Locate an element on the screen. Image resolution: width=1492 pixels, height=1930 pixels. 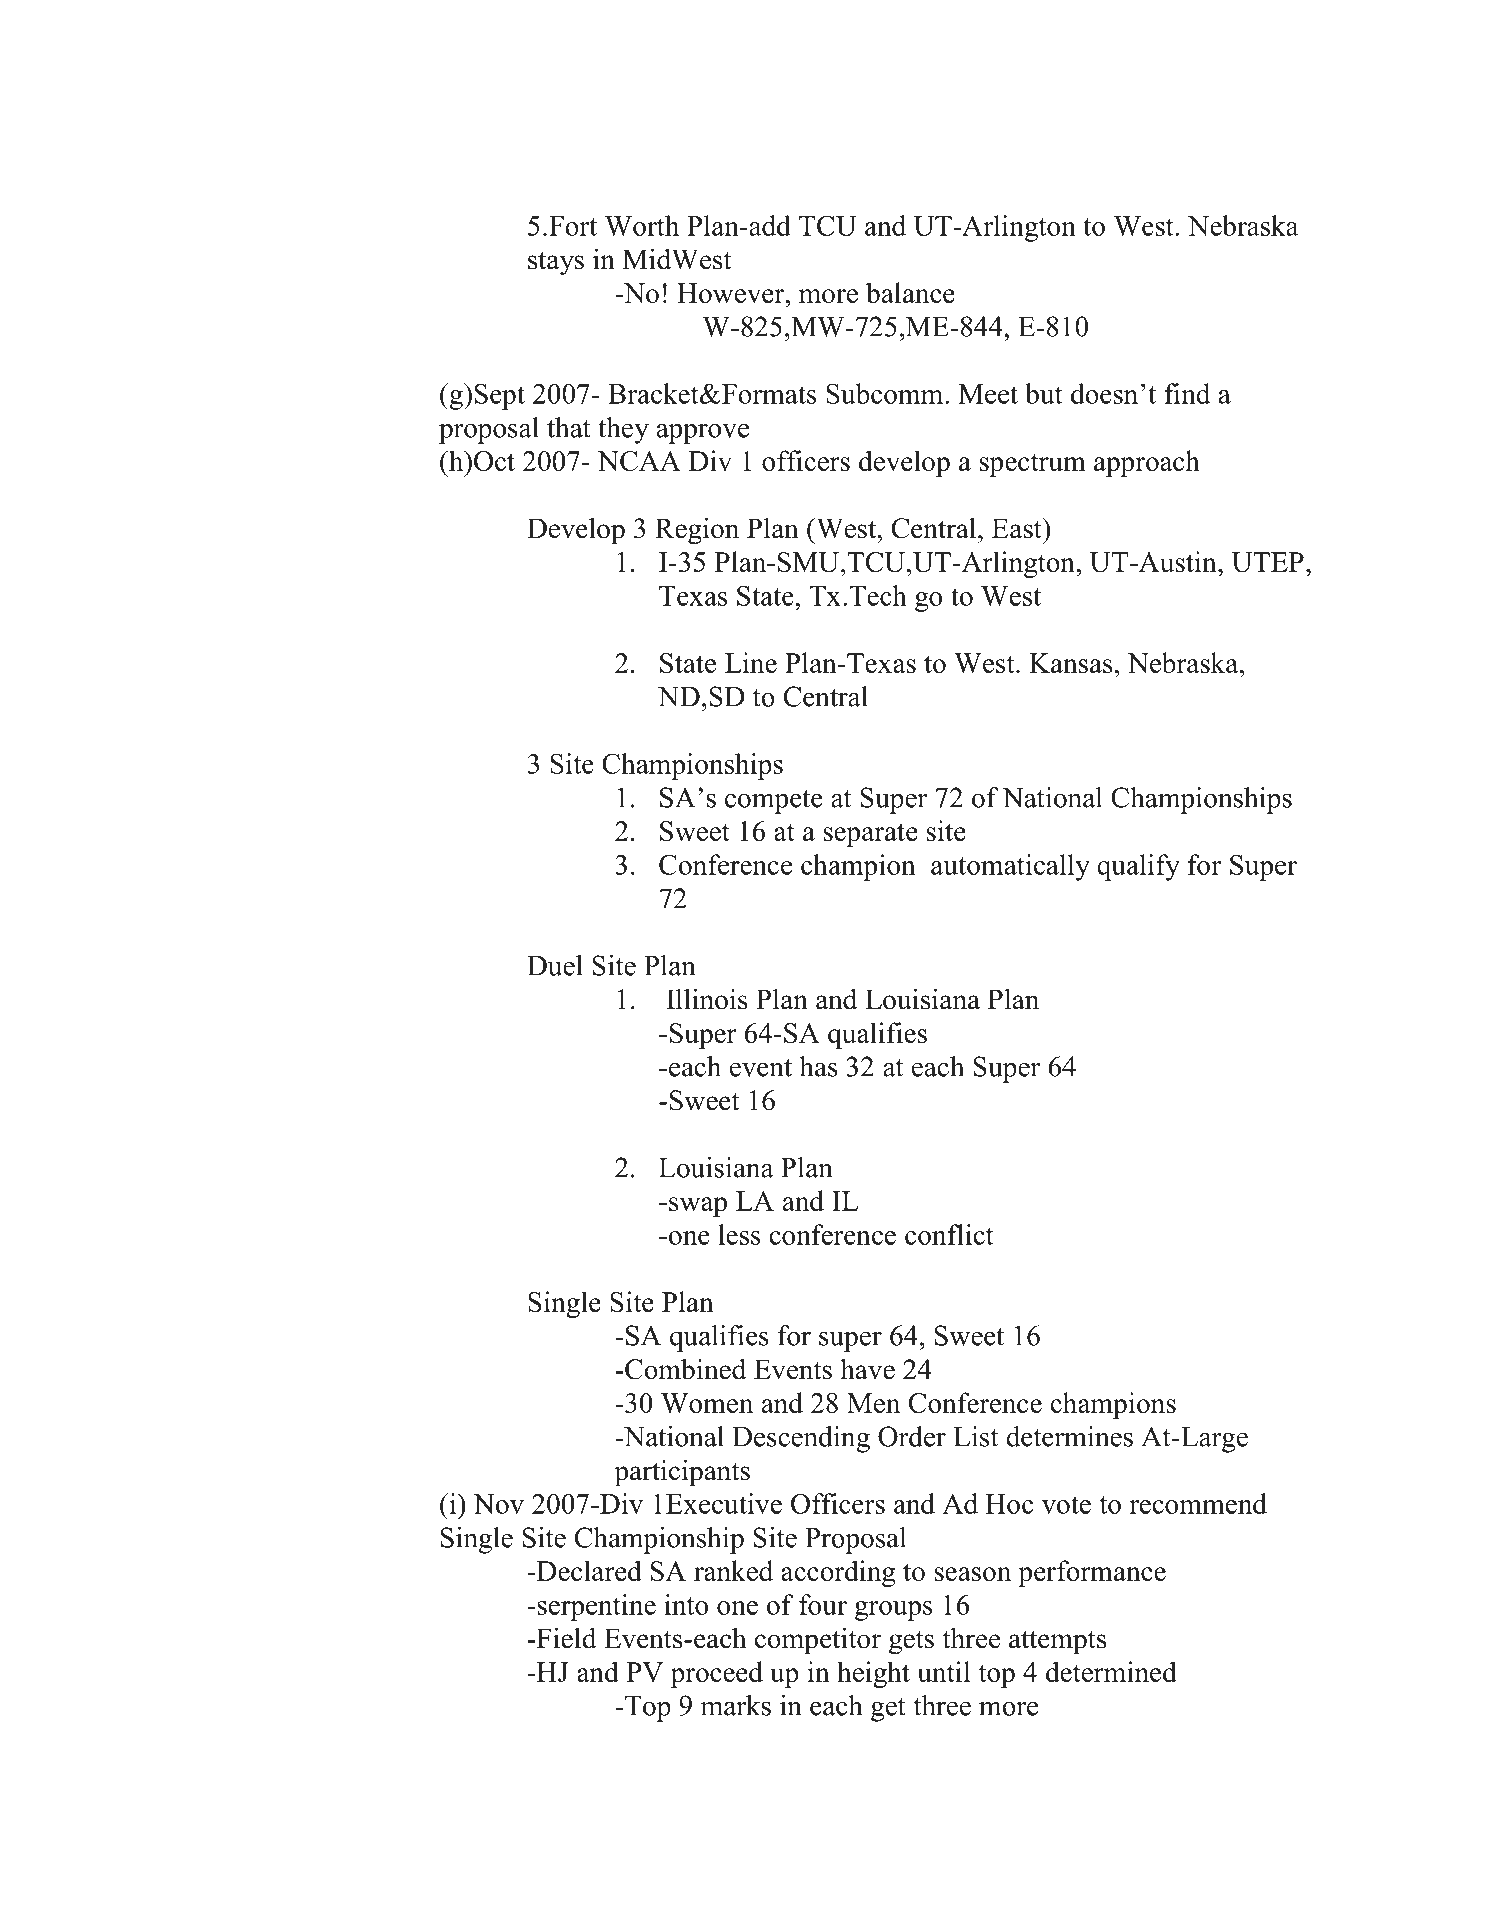
Kansas is located at coordinates (1071, 663).
